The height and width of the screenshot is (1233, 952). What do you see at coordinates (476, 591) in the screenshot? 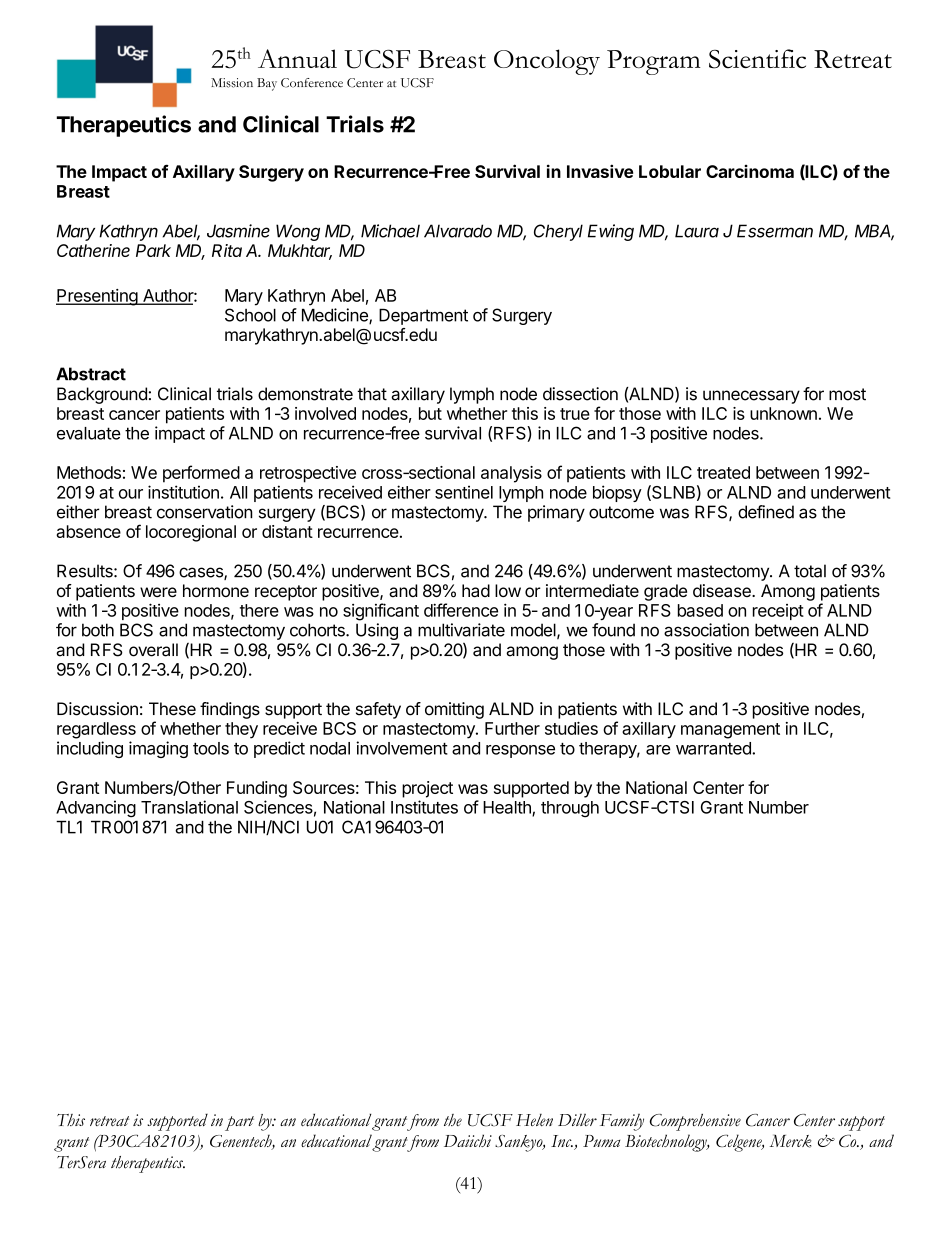
I see `had` at bounding box center [476, 591].
